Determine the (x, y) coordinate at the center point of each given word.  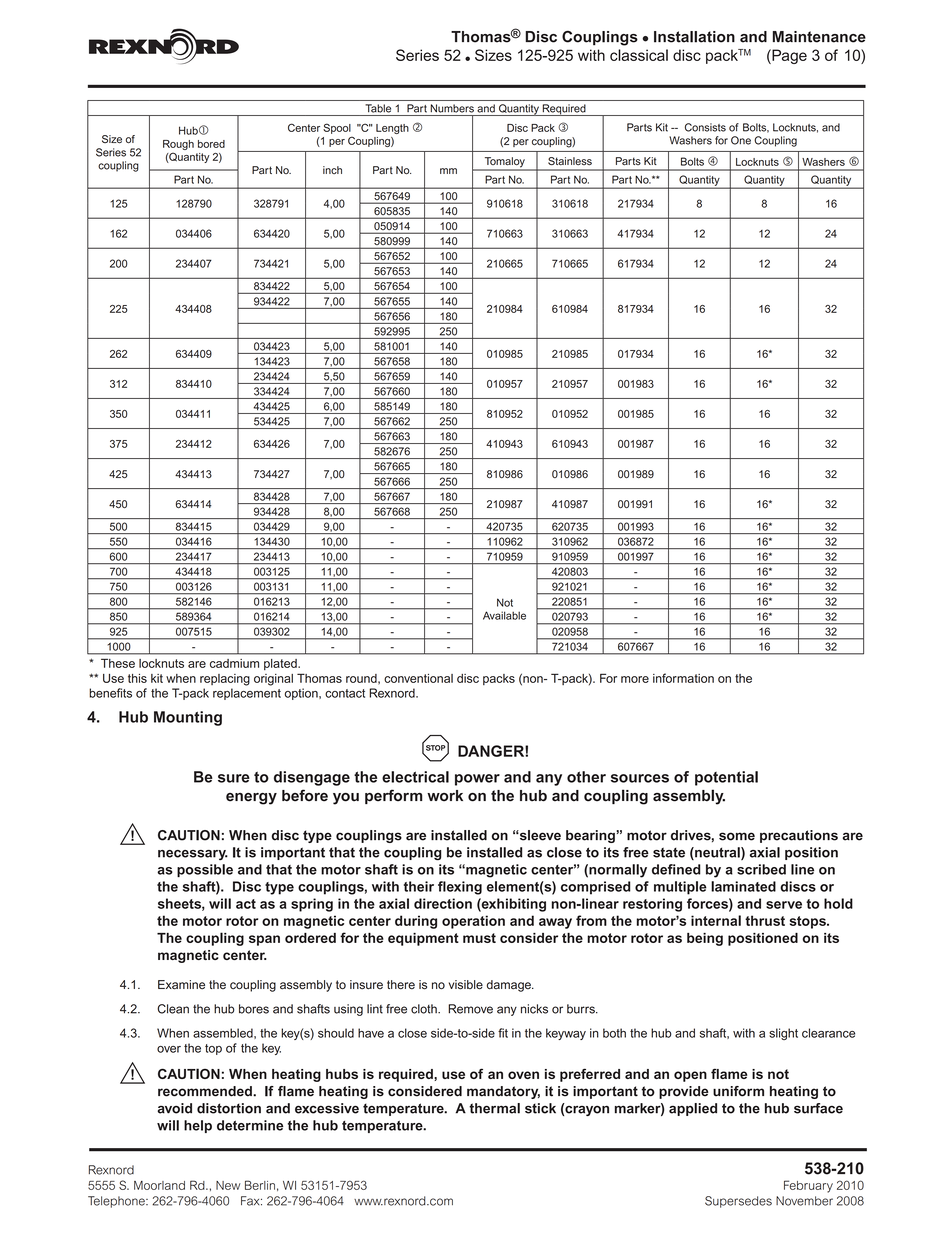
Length (392, 129)
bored (211, 144)
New (228, 1185)
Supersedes (738, 1202)
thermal (494, 1108)
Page (788, 56)
